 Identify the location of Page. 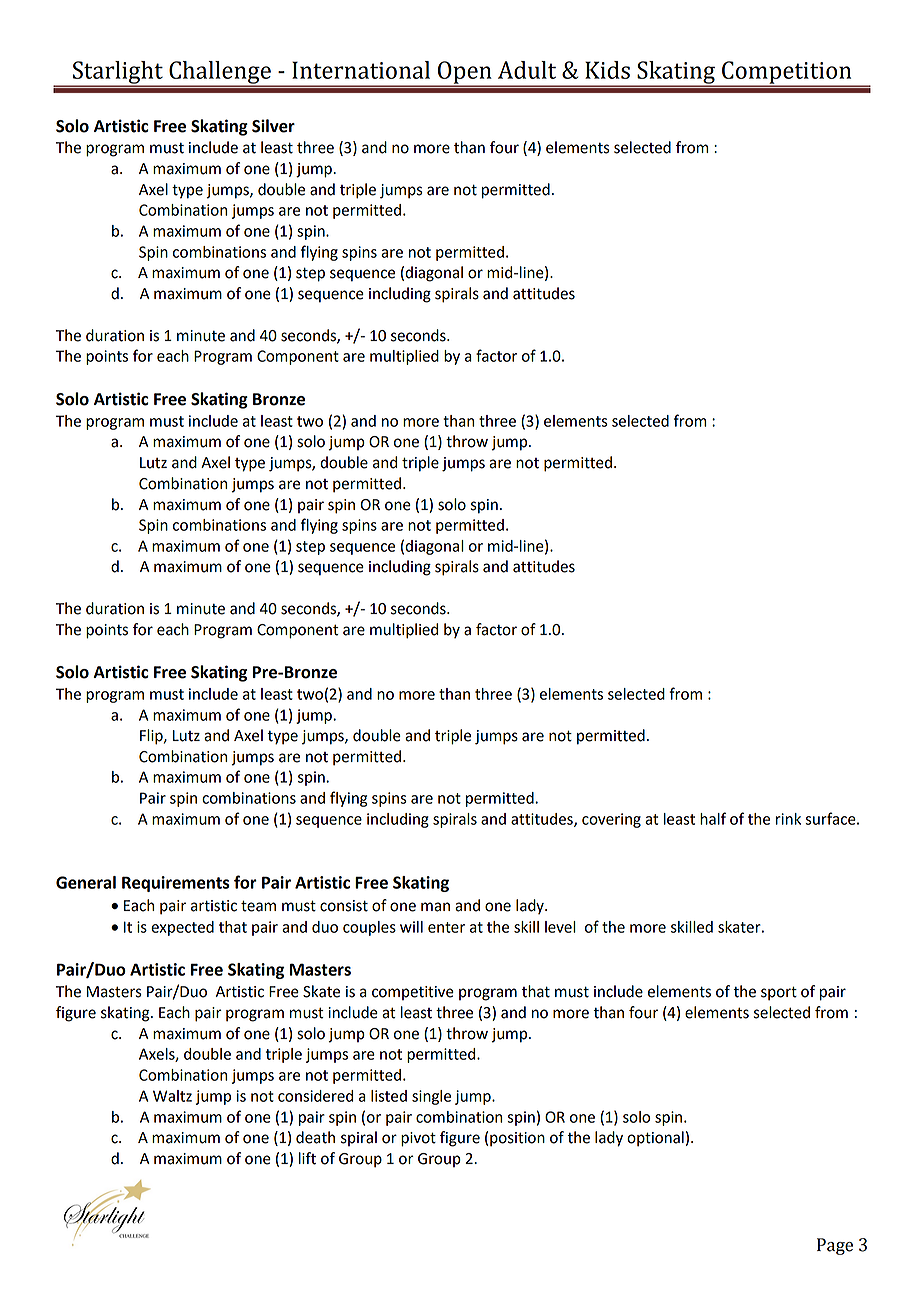
(835, 1246).
